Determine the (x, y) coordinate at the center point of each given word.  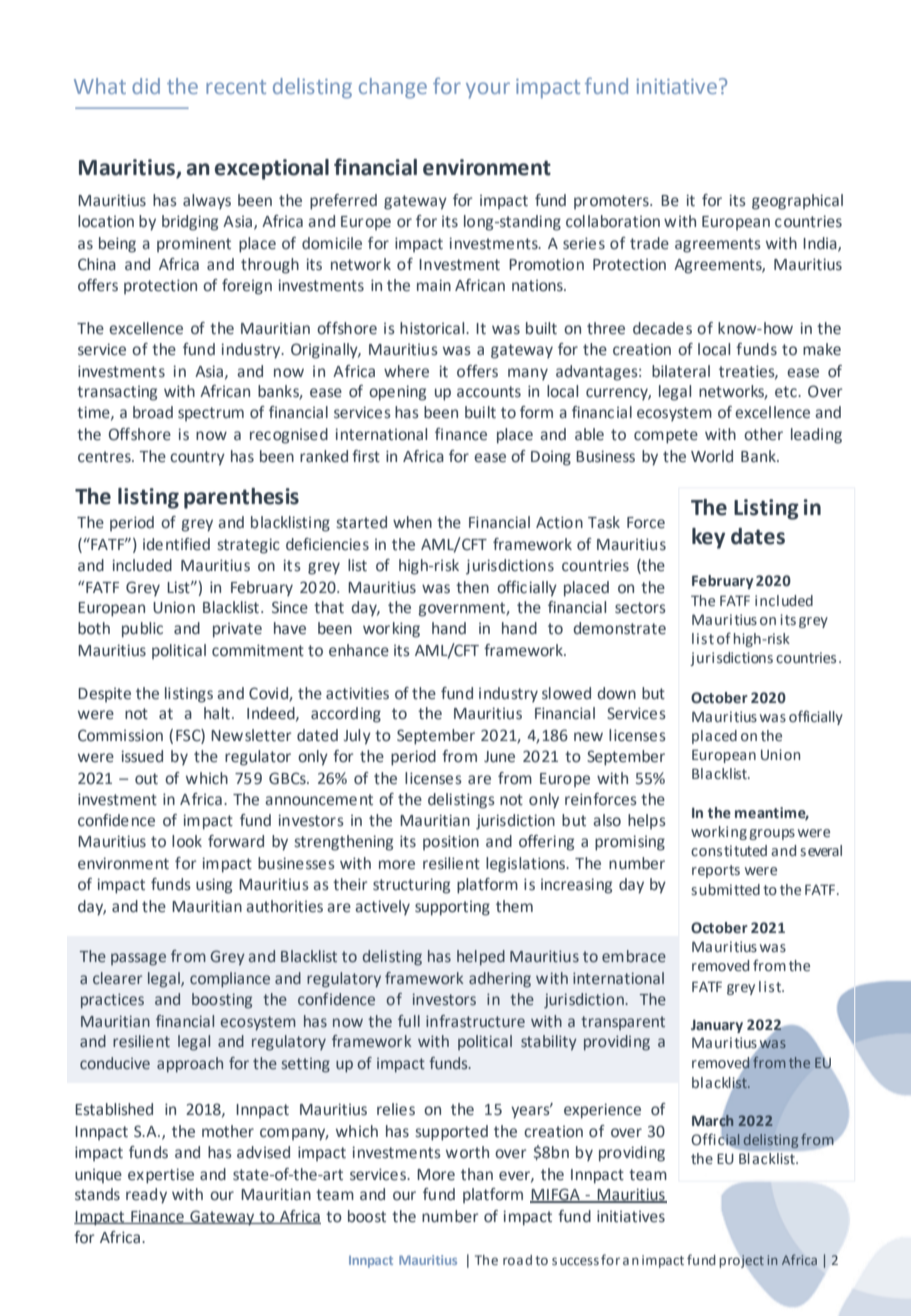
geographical (797, 202)
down (616, 693)
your (488, 90)
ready (146, 1196)
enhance (359, 650)
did (146, 86)
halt (217, 713)
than (477, 1174)
